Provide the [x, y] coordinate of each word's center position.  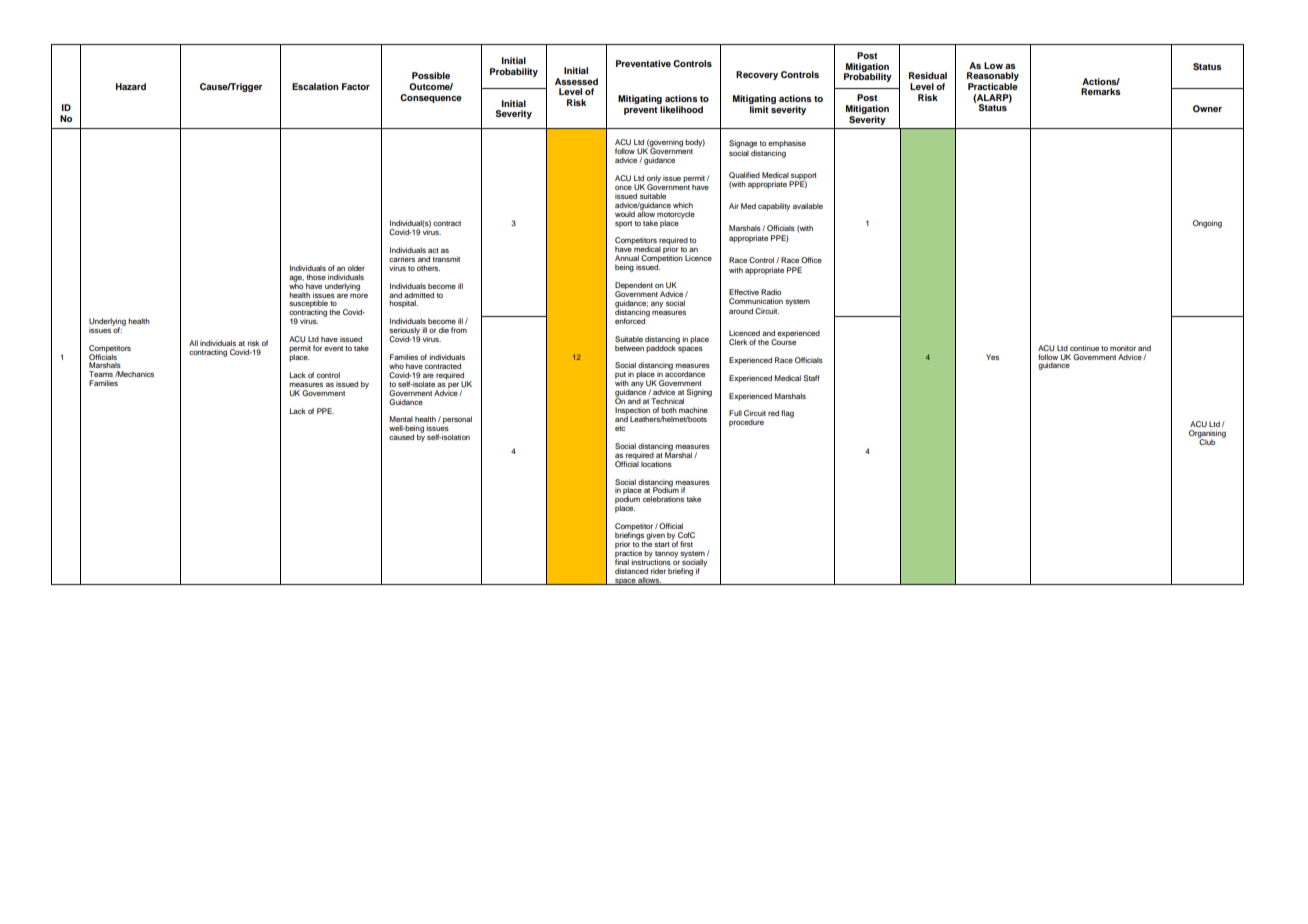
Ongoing [1207, 224]
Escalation [315, 86]
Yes [992, 357]
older [356, 268]
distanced [631, 571]
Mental [401, 419]
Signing [699, 393]
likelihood [681, 108]
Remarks [1101, 91]
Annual [627, 258]
